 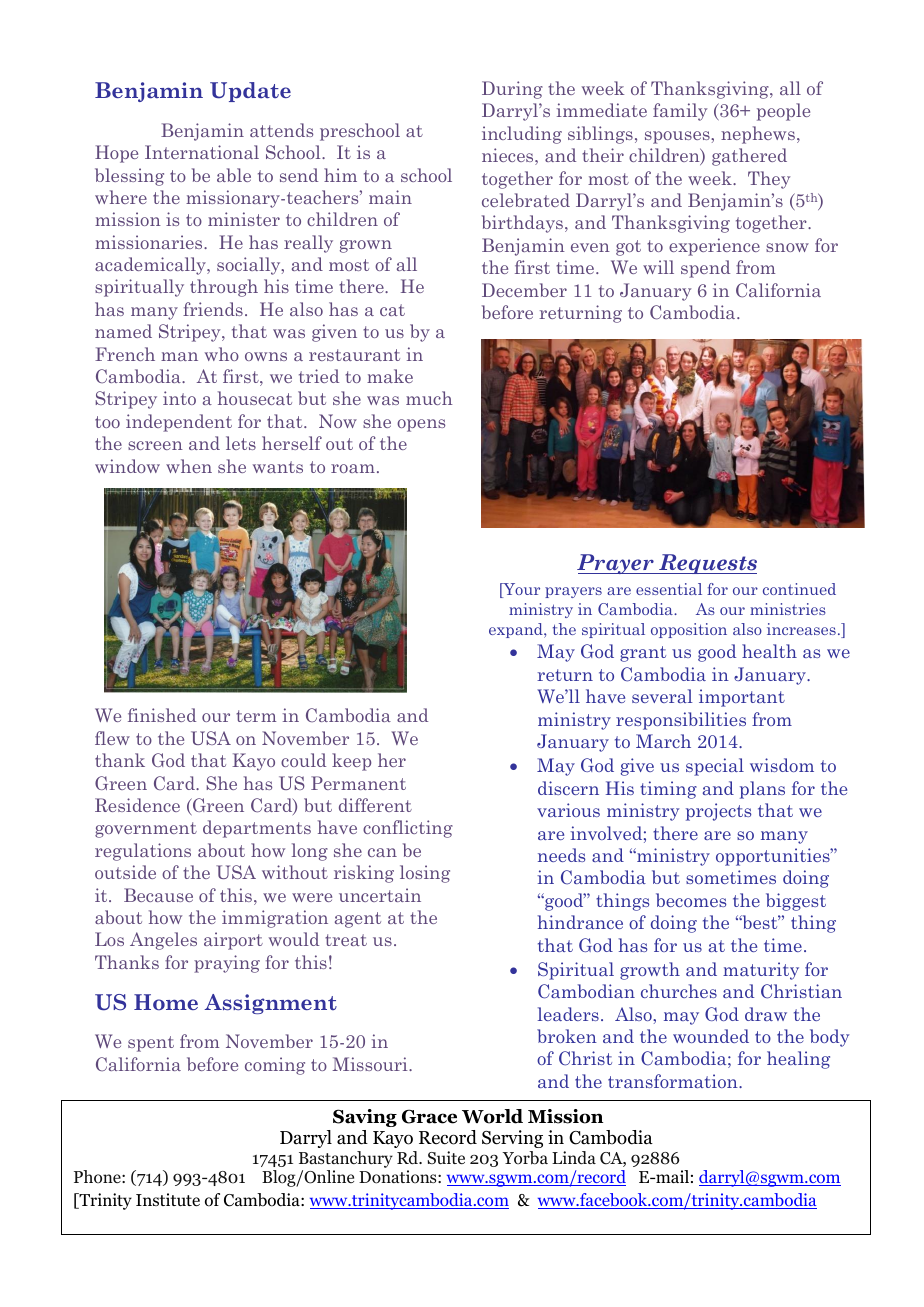 I want to click on when, so click(x=189, y=466).
